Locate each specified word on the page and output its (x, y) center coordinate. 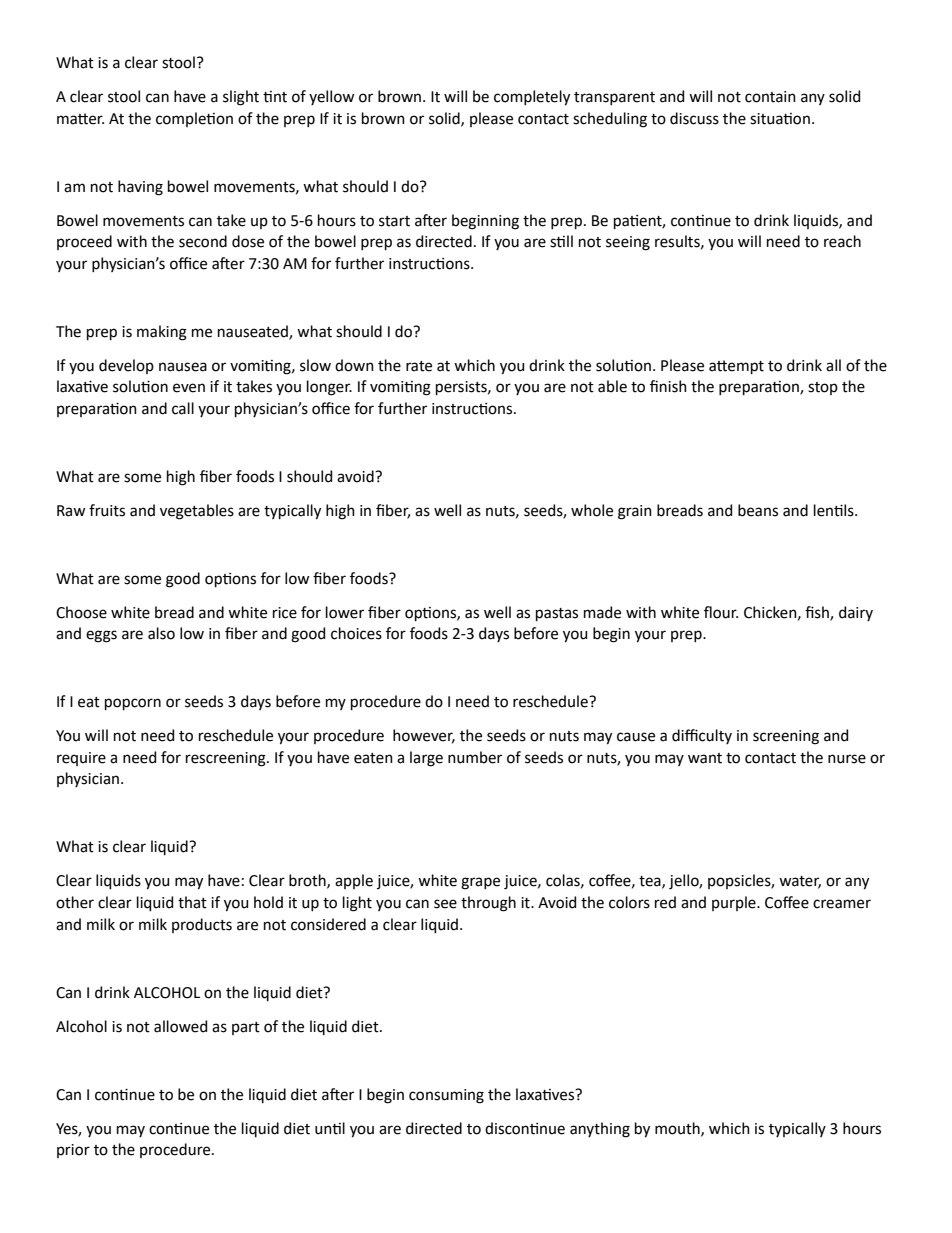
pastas (557, 614)
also (161, 633)
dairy (856, 613)
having (140, 188)
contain (770, 97)
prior (73, 1151)
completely (532, 98)
